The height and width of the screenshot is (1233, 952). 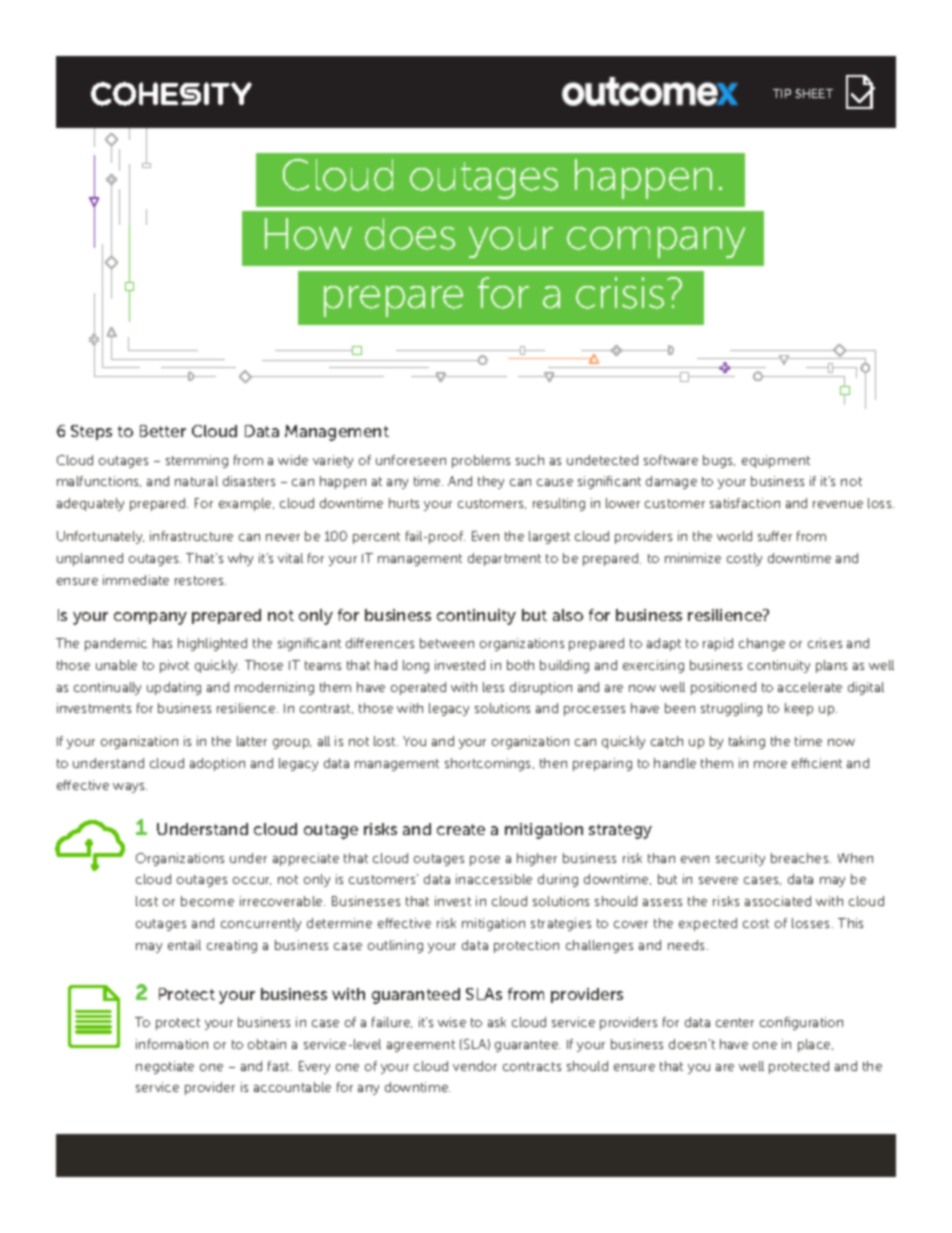 I want to click on adoption, so click(x=217, y=764).
